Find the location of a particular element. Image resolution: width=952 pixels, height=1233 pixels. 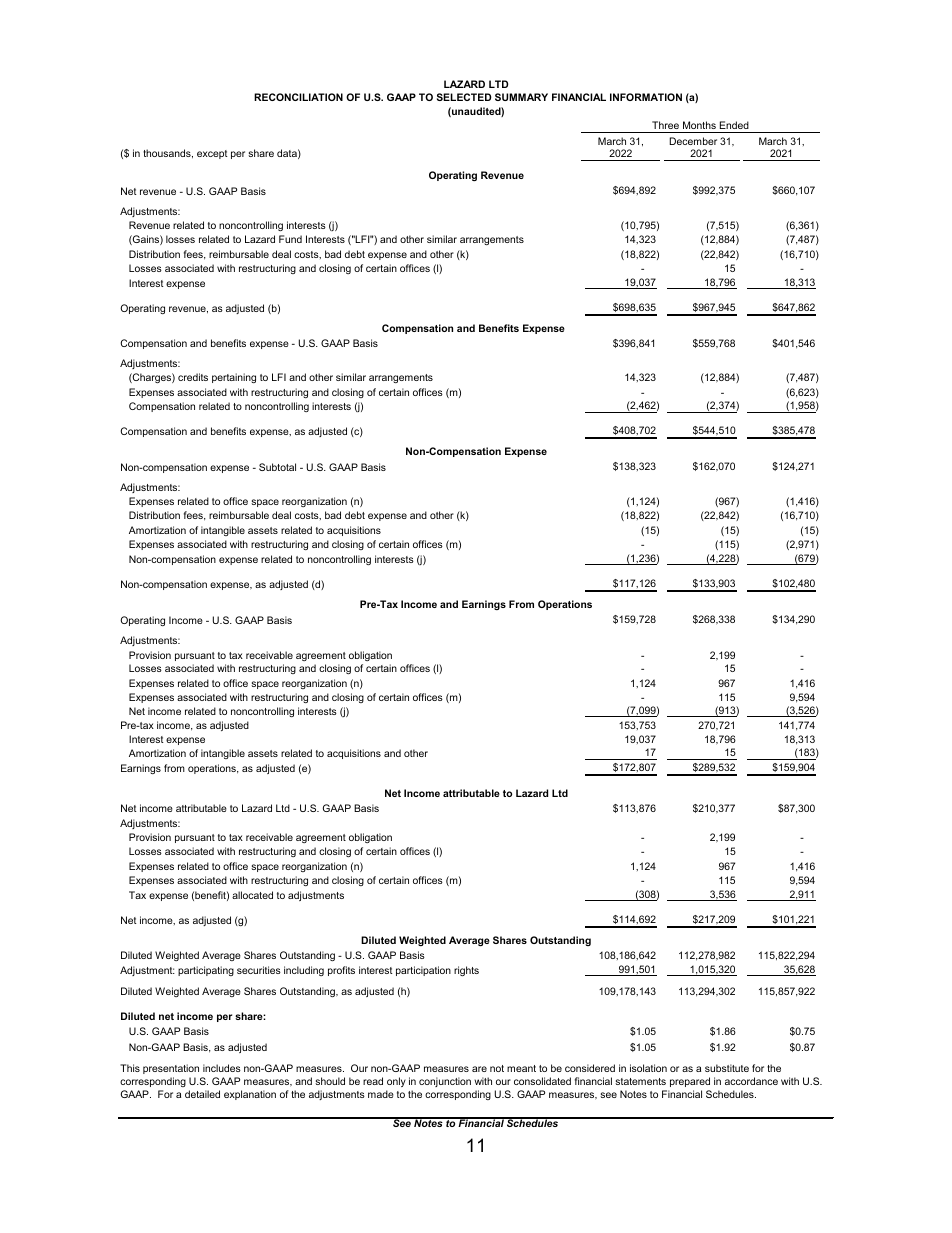

Three is located at coordinates (665, 125).
